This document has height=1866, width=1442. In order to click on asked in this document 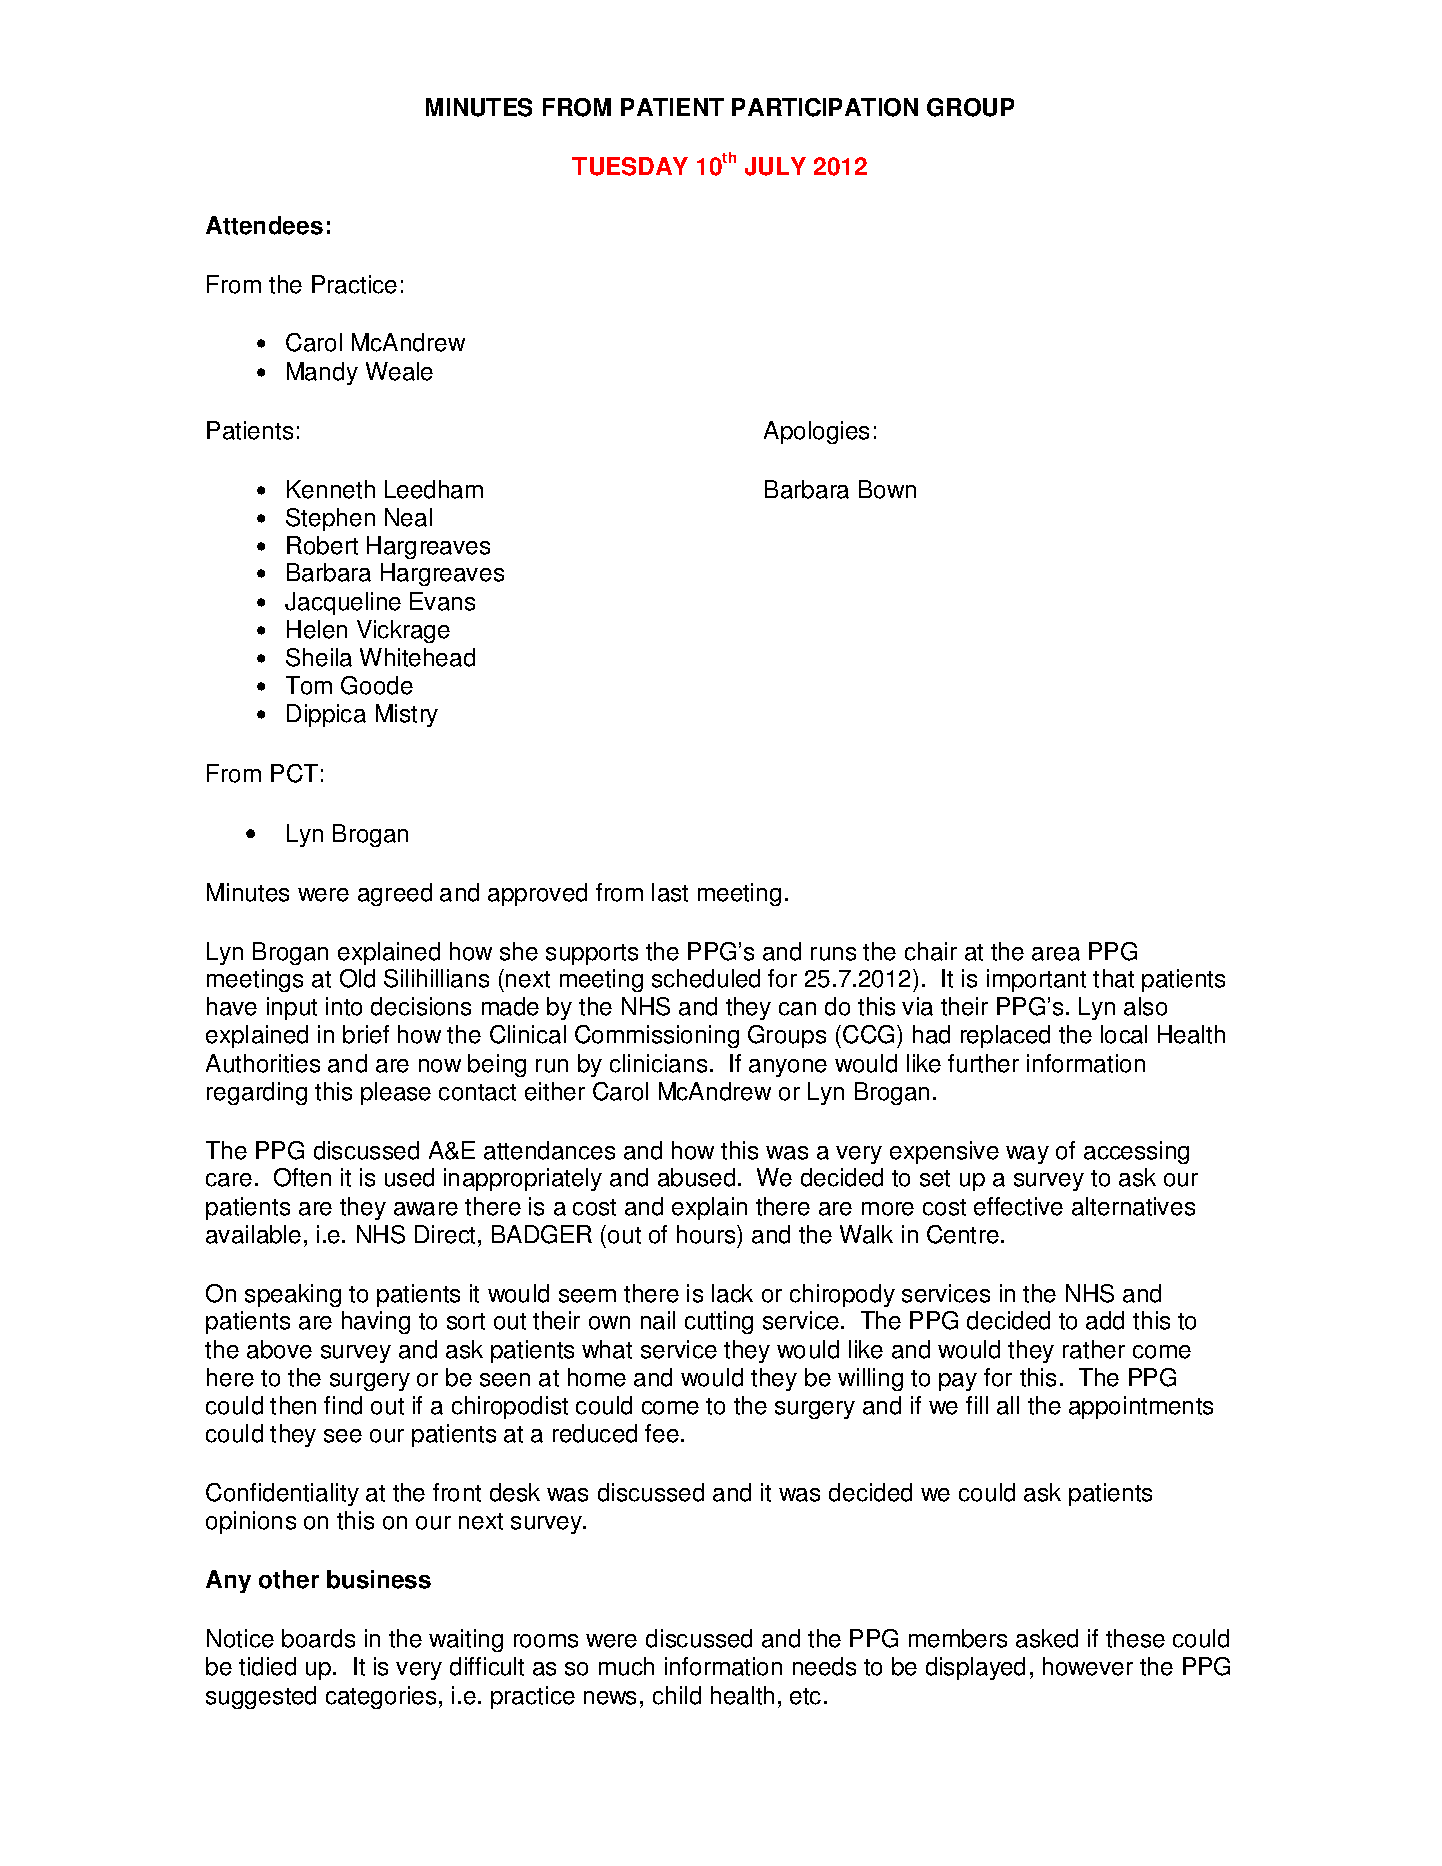, I will do `click(1047, 1638)`.
